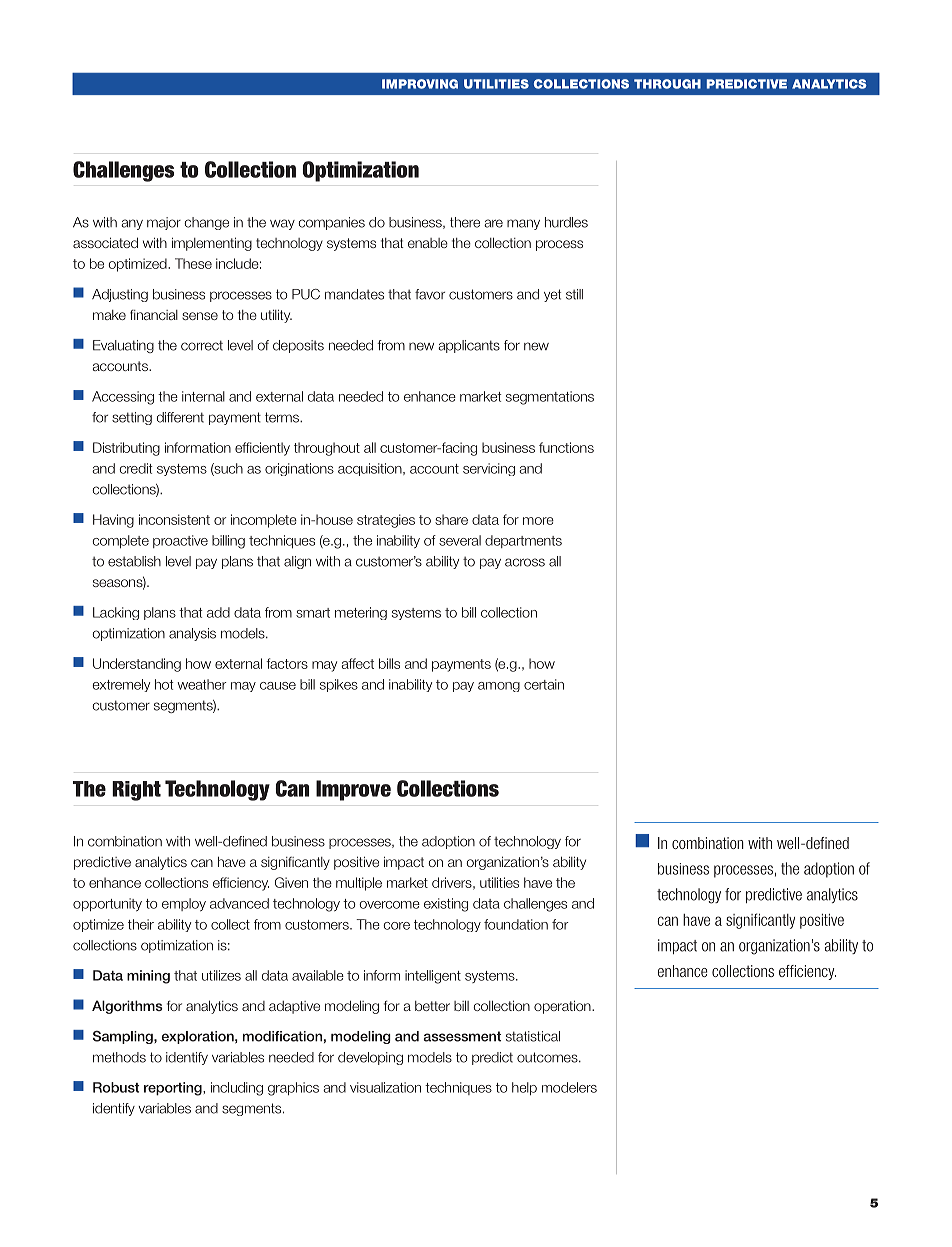 The image size is (952, 1247). I want to click on Improving, so click(420, 84).
